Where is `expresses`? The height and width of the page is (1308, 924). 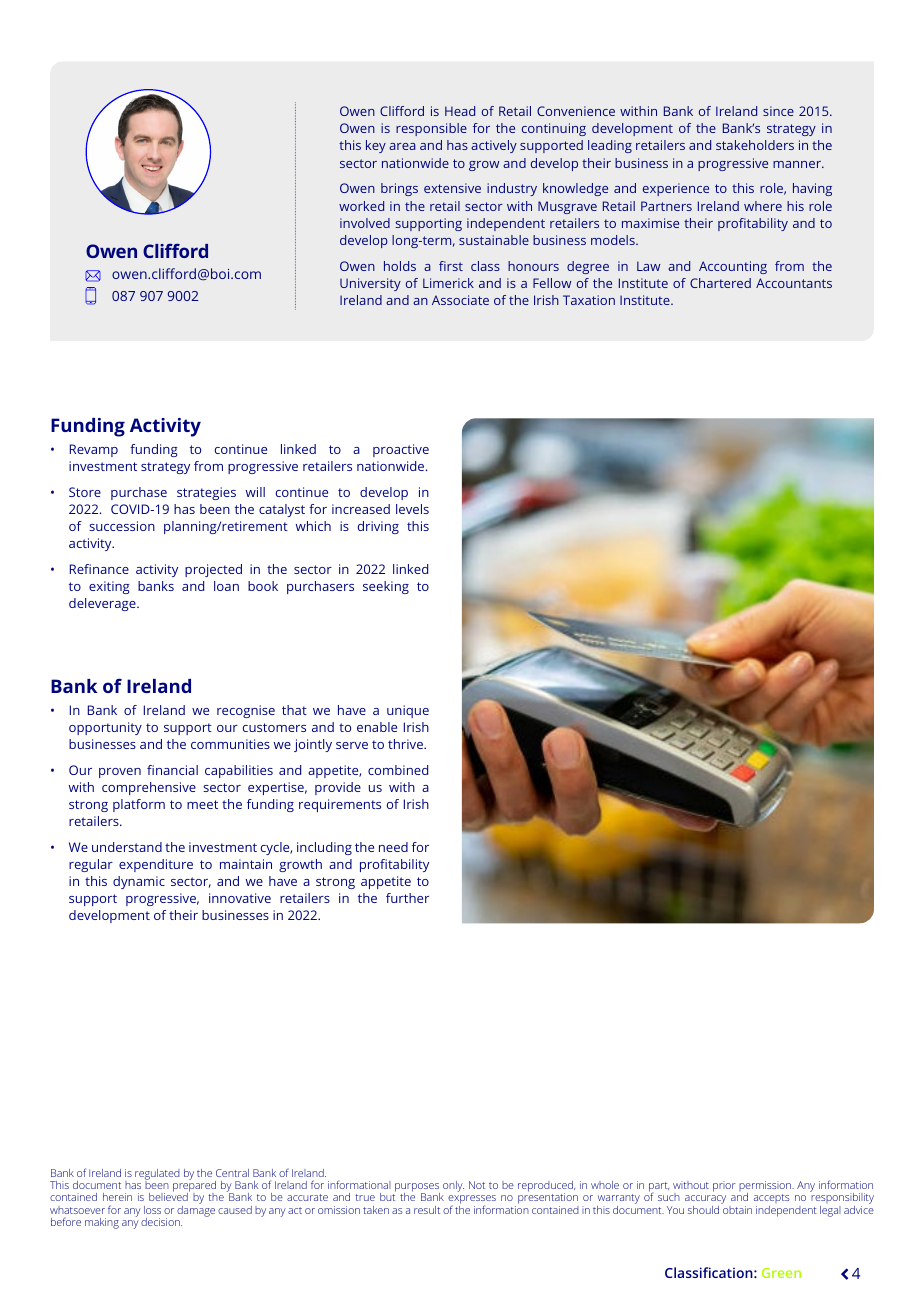 expresses is located at coordinates (472, 1201).
